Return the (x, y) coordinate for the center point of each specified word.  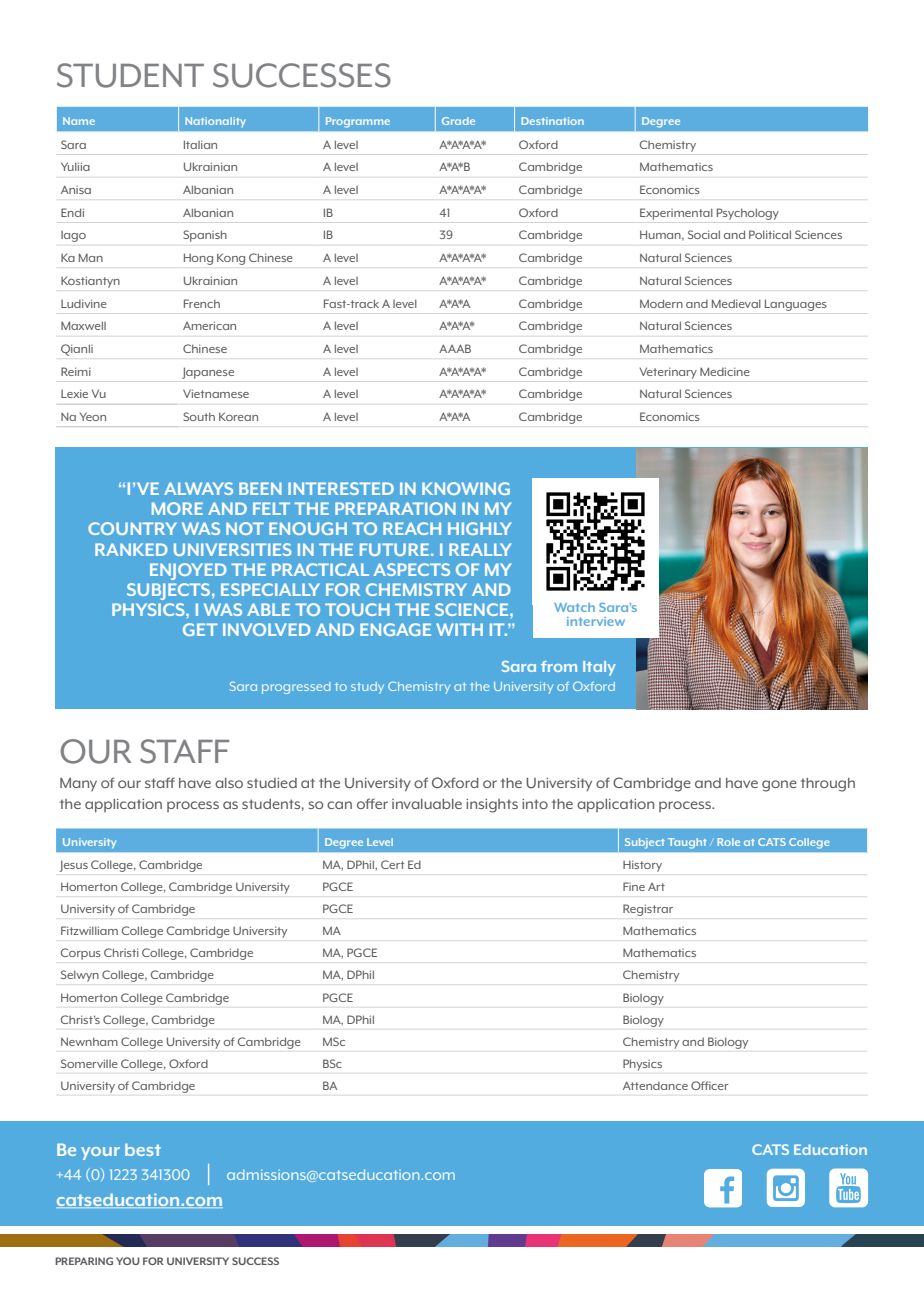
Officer (709, 1085)
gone (779, 786)
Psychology (748, 214)
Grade (458, 121)
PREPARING (84, 1261)
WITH (459, 629)
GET (200, 629)
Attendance (655, 1086)
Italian (200, 144)
